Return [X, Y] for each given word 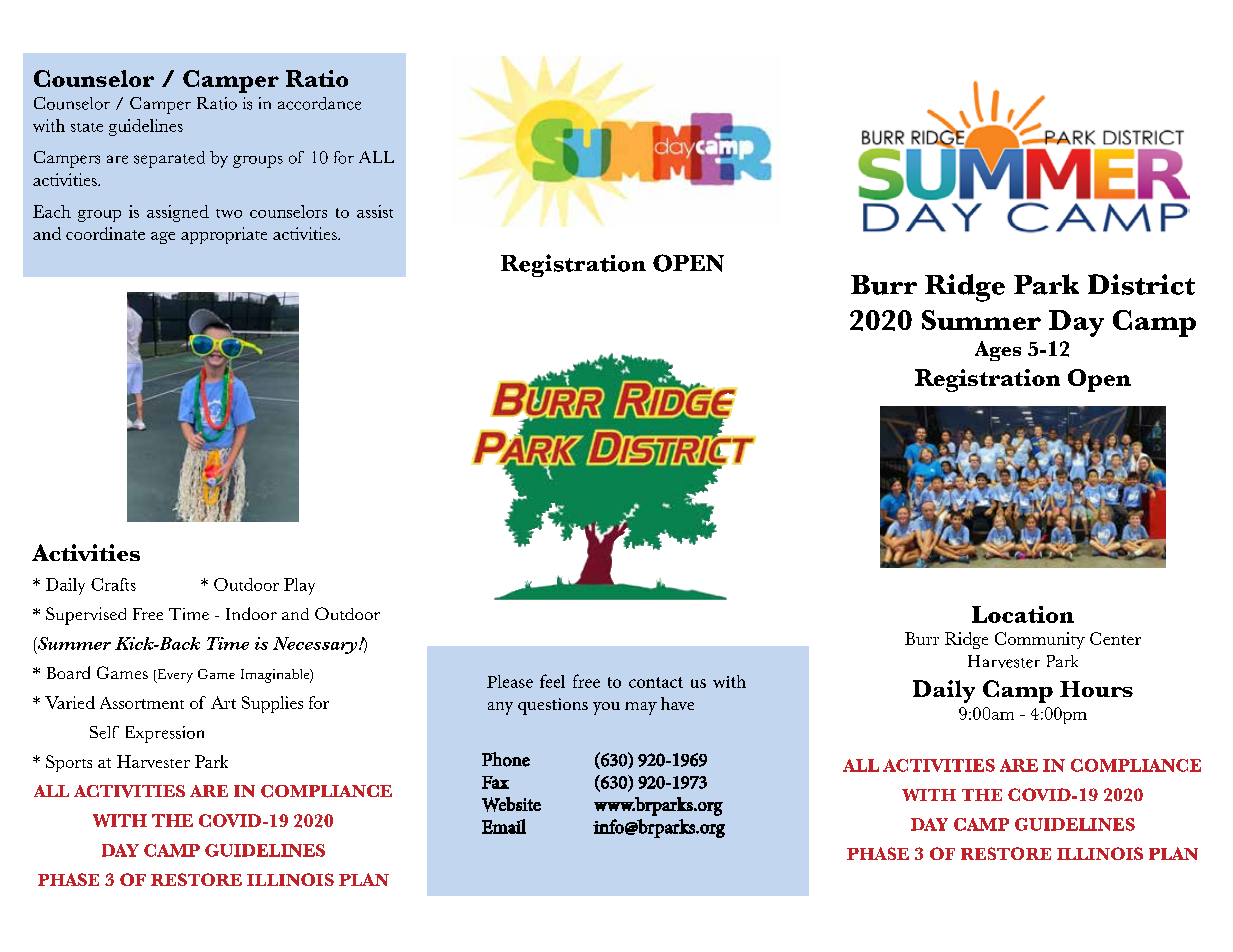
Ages [998, 351]
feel [552, 681]
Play [299, 586]
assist [375, 211]
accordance [319, 103]
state [87, 127]
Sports [69, 763]
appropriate [224, 235]
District [1141, 284]
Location [1023, 614]
